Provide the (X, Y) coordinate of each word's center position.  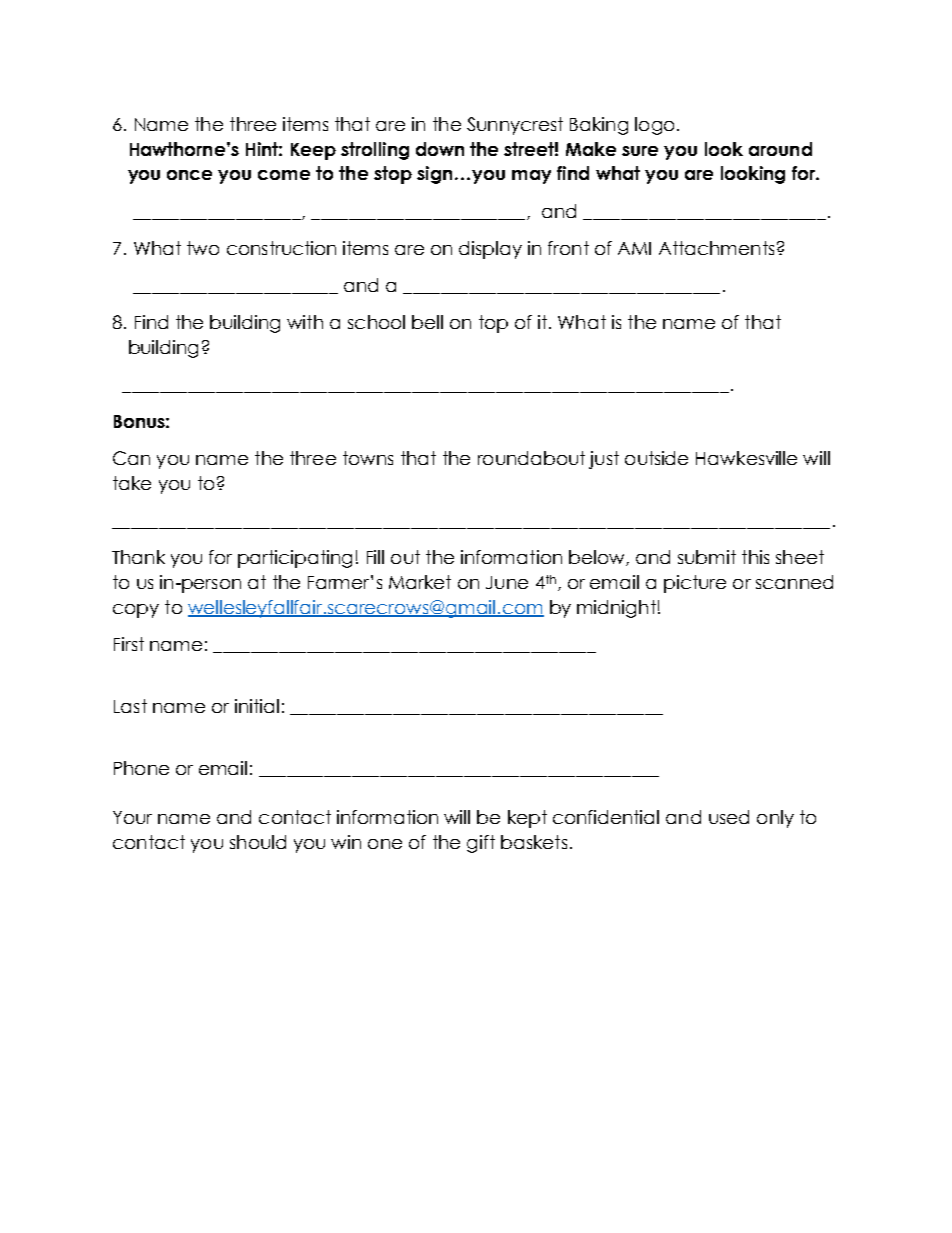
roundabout (531, 458)
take (132, 483)
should (258, 842)
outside (656, 458)
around (780, 149)
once (189, 175)
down (440, 149)
